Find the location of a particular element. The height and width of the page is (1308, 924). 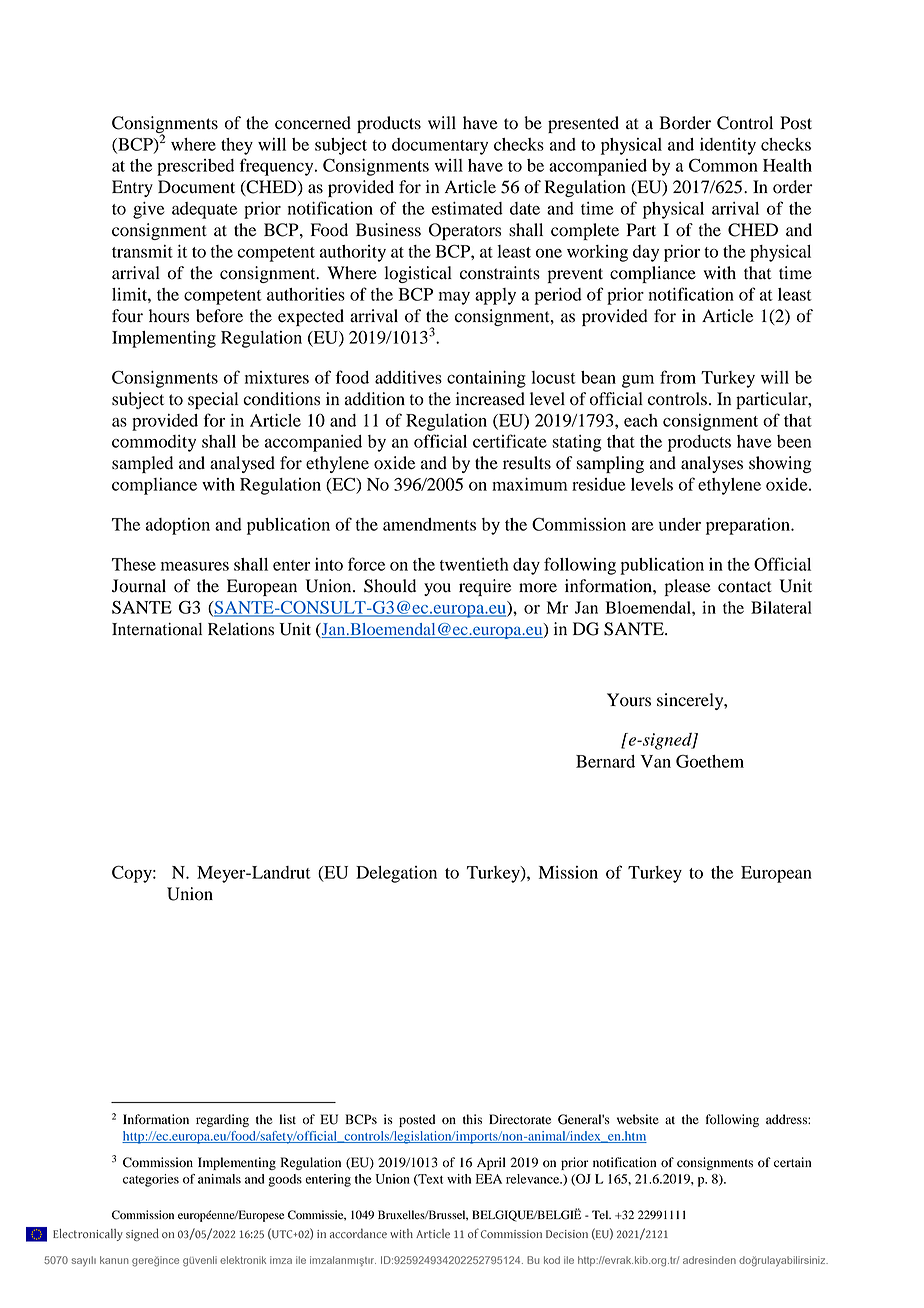

prescribed is located at coordinates (195, 167).
